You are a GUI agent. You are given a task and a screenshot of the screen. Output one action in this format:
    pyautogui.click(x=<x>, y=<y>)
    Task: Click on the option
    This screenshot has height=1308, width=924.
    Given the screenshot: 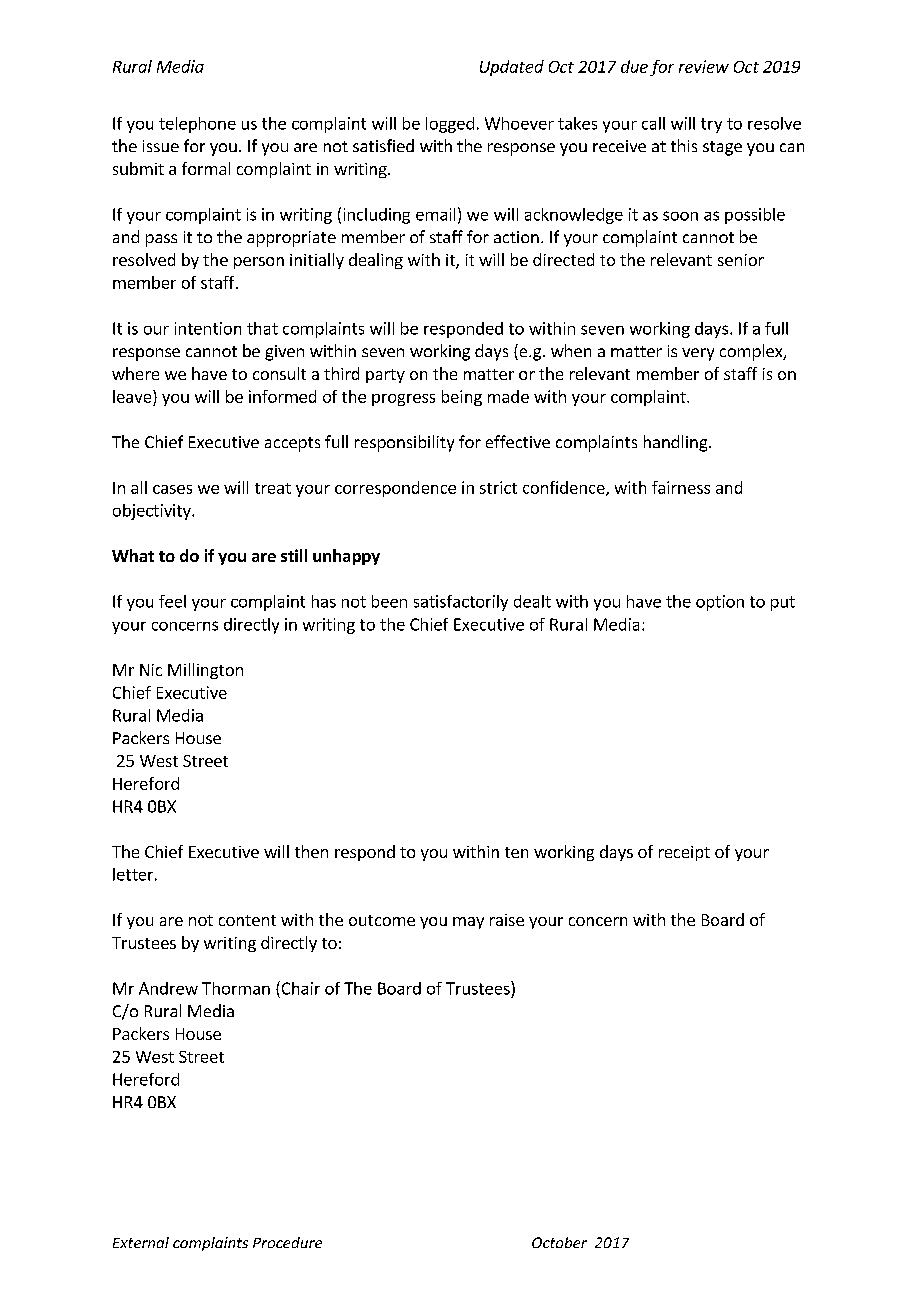 What is the action you would take?
    pyautogui.click(x=720, y=603)
